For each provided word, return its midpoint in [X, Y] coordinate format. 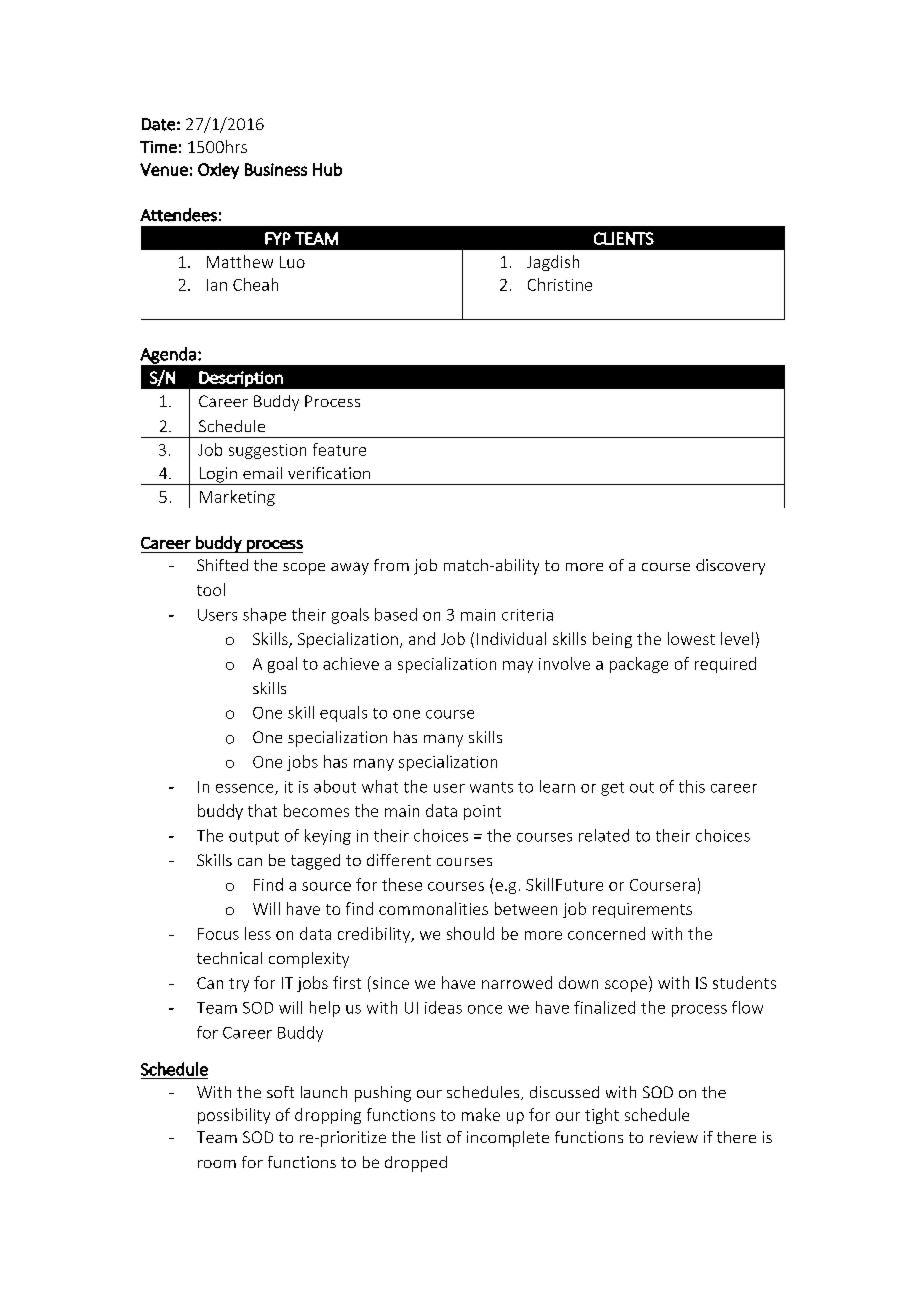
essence [246, 789]
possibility [234, 1116]
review [674, 1137]
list [431, 1137]
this [692, 786]
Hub [327, 169]
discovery [730, 567]
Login [218, 476]
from [391, 565]
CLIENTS [624, 238]
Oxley [218, 171]
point [482, 812]
